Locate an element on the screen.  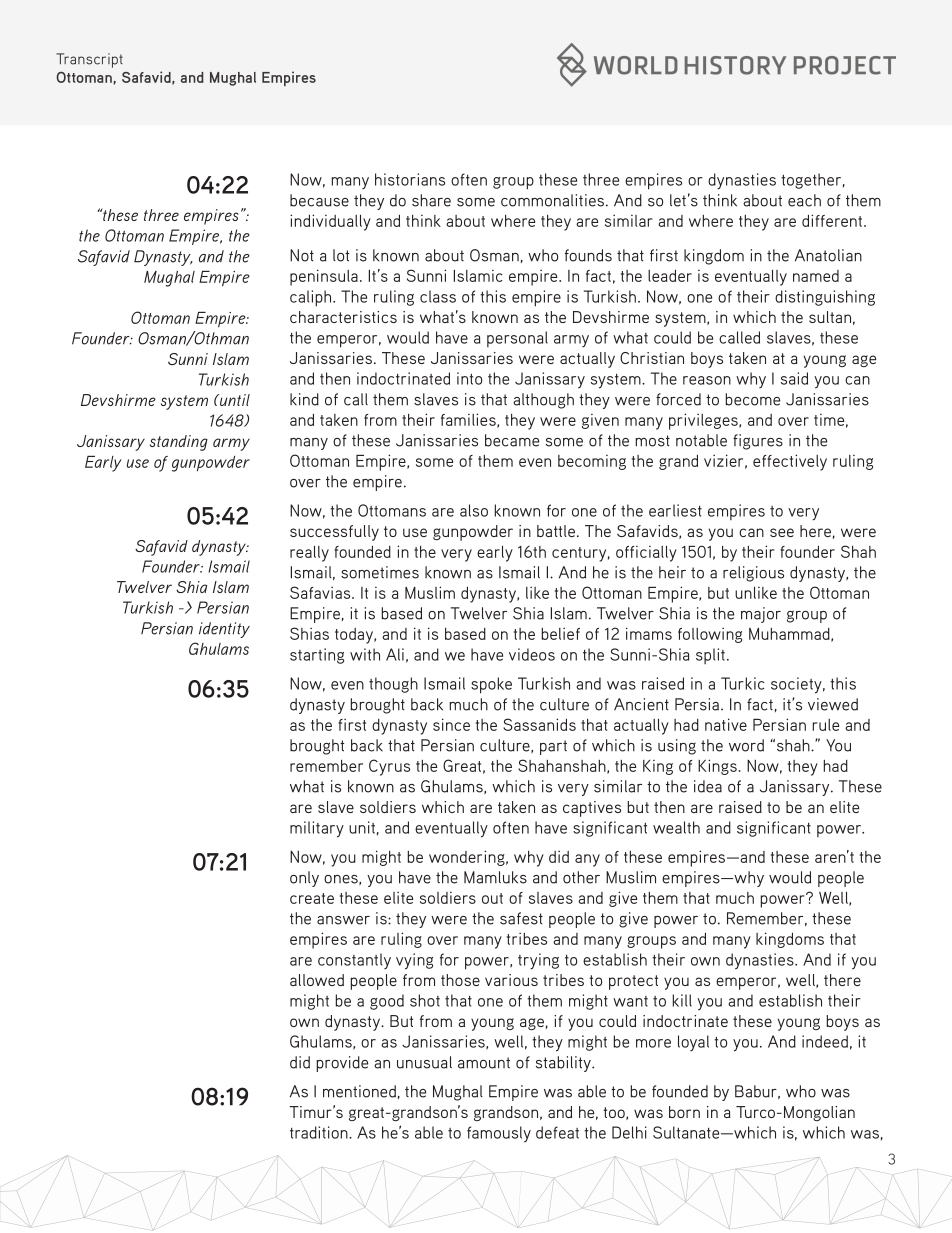
tradition is located at coordinates (320, 1132).
